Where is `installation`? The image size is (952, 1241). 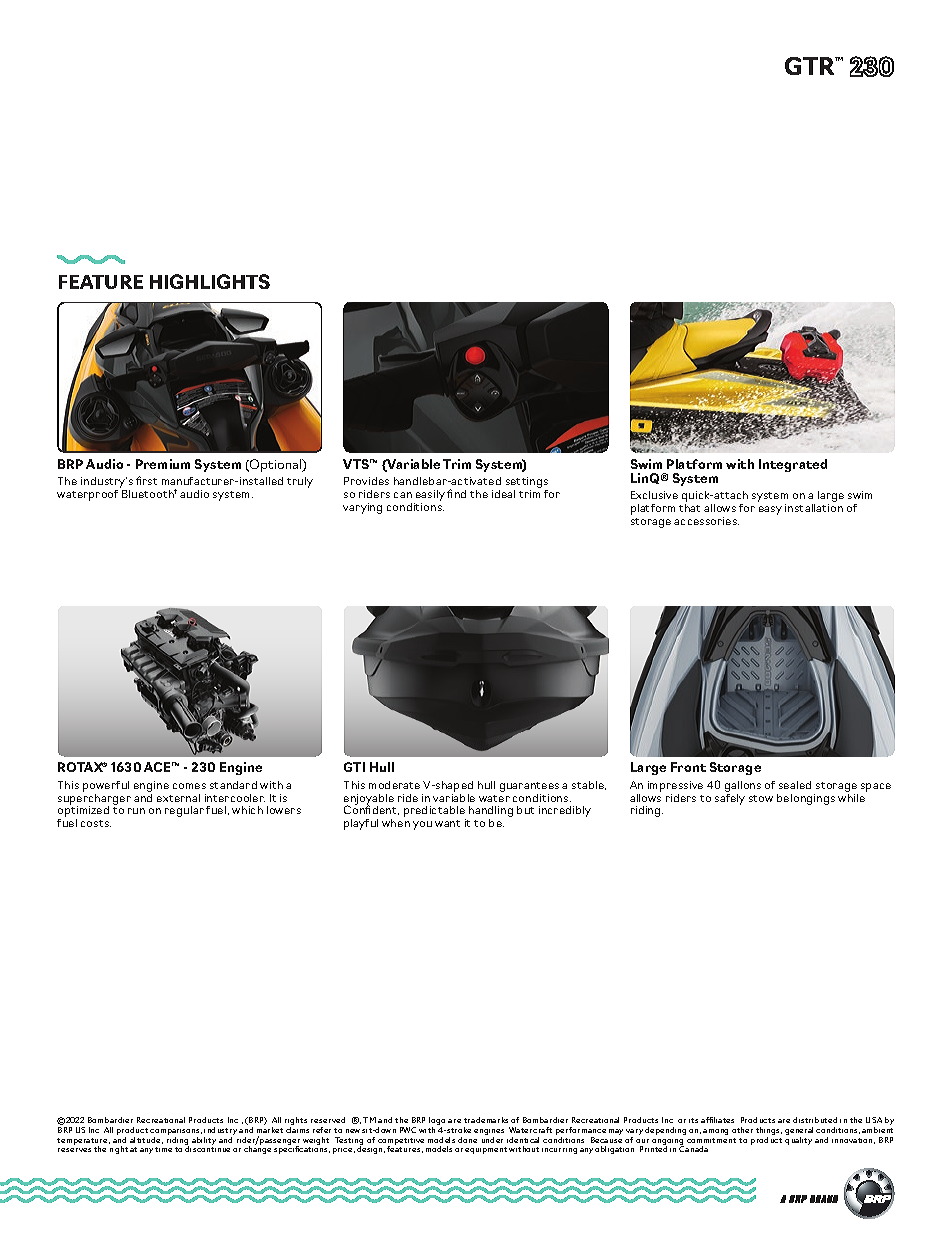
installation is located at coordinates (814, 508).
